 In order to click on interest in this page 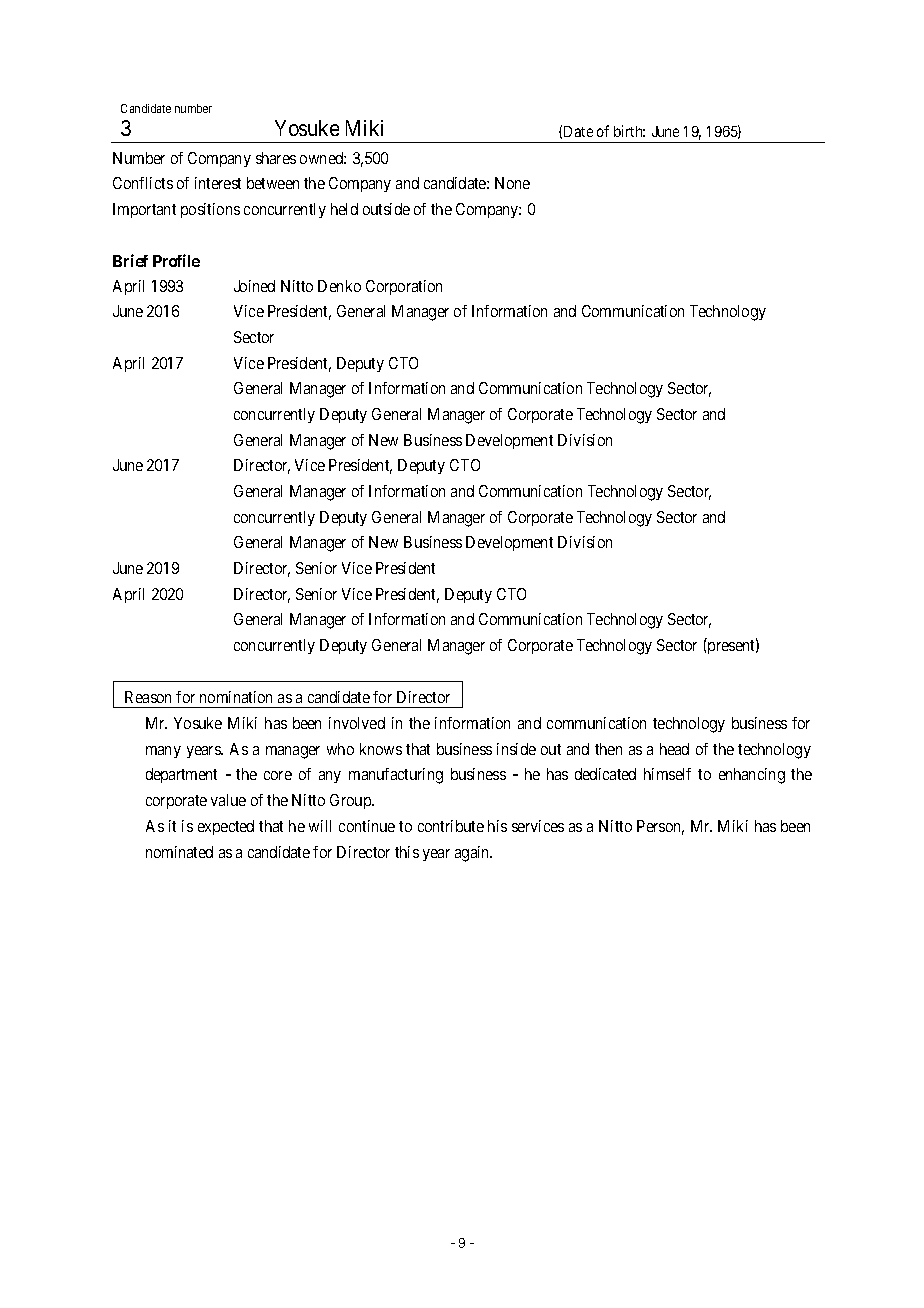, I will do `click(218, 183)`.
